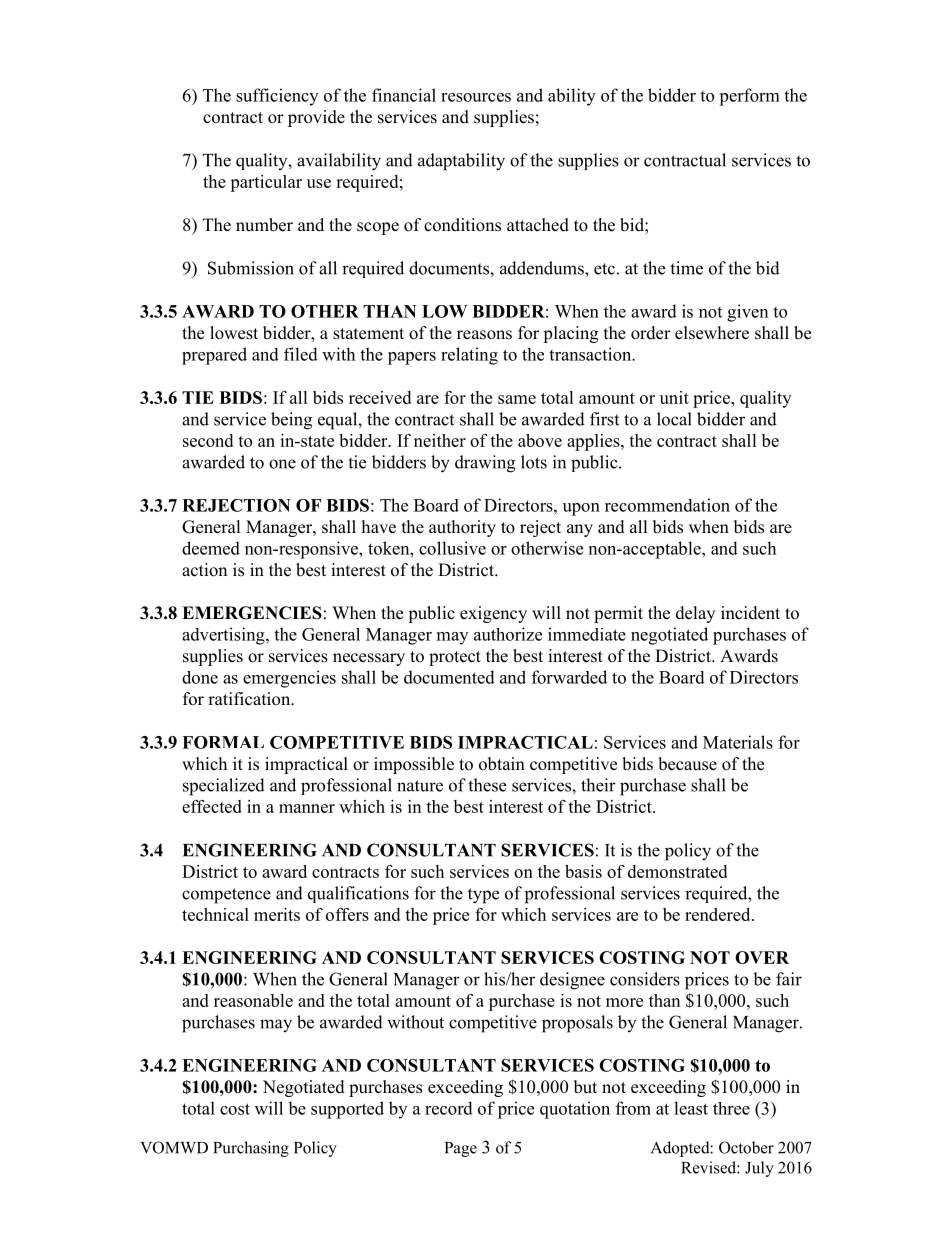 This image has height=1233, width=952. Describe the element at coordinates (251, 1149) in the image. I see `Purchasing` at that location.
